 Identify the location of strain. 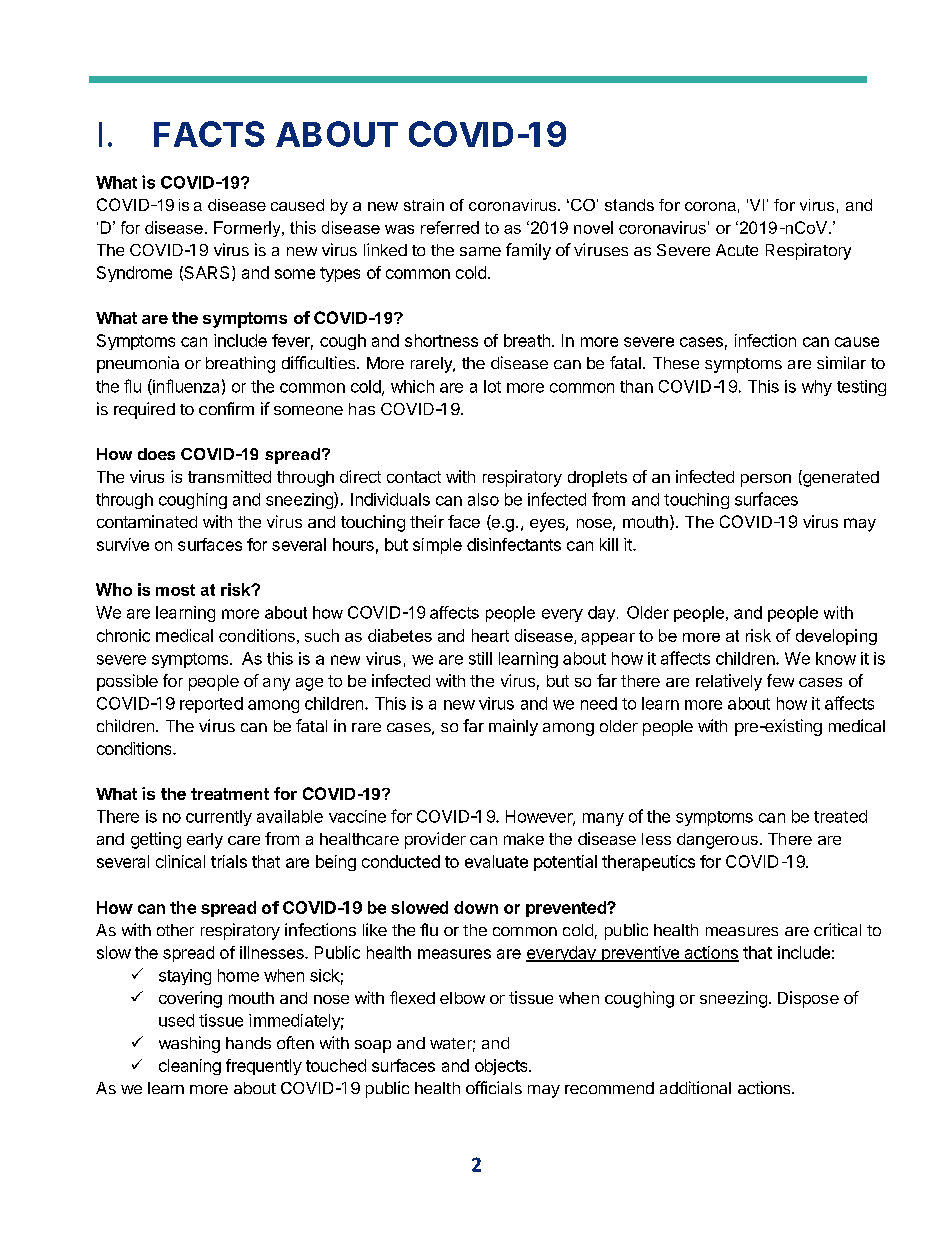
(424, 205).
